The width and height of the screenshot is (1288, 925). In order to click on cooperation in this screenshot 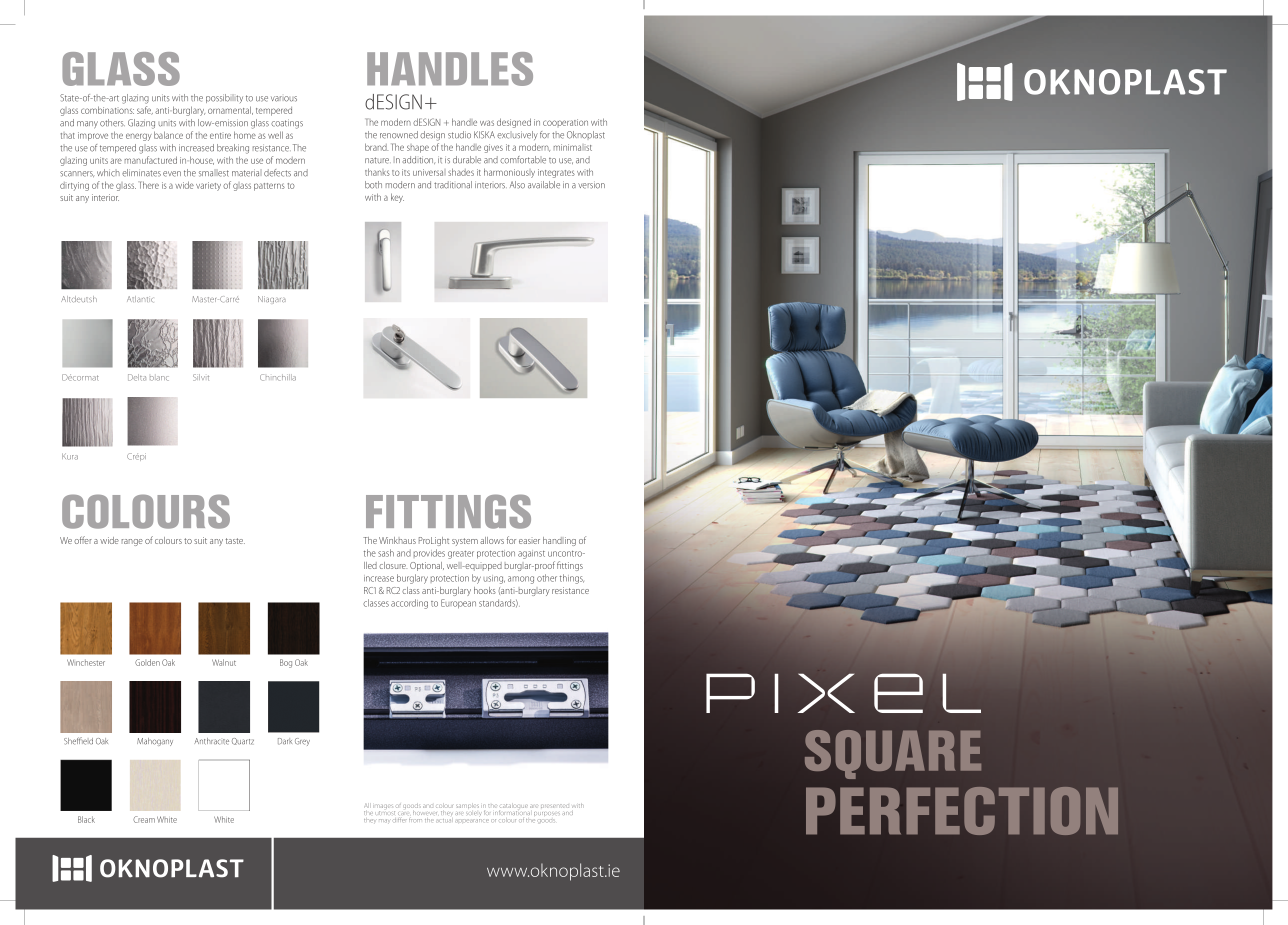, I will do `click(565, 122)`.
